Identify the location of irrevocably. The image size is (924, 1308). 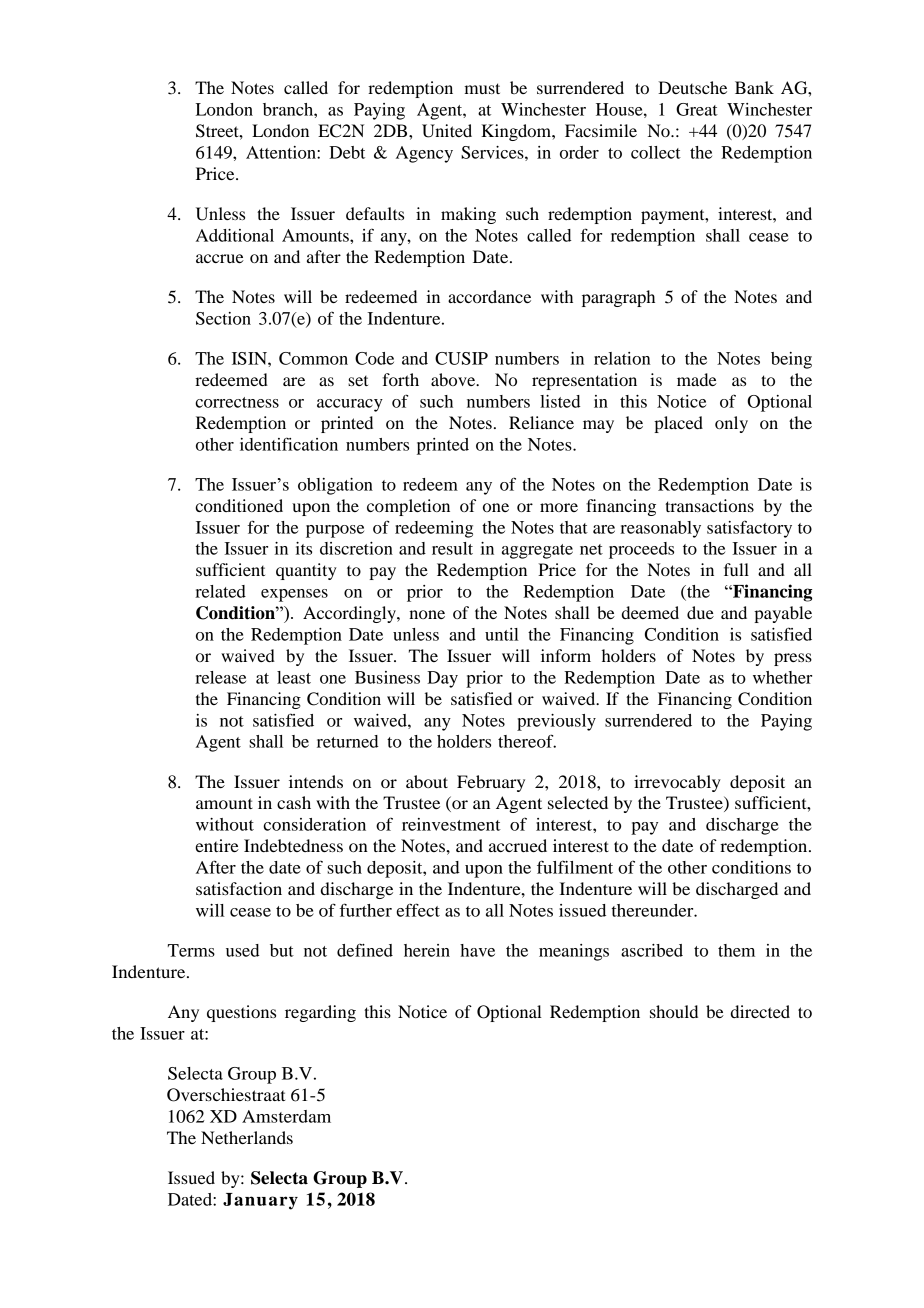
(677, 783).
